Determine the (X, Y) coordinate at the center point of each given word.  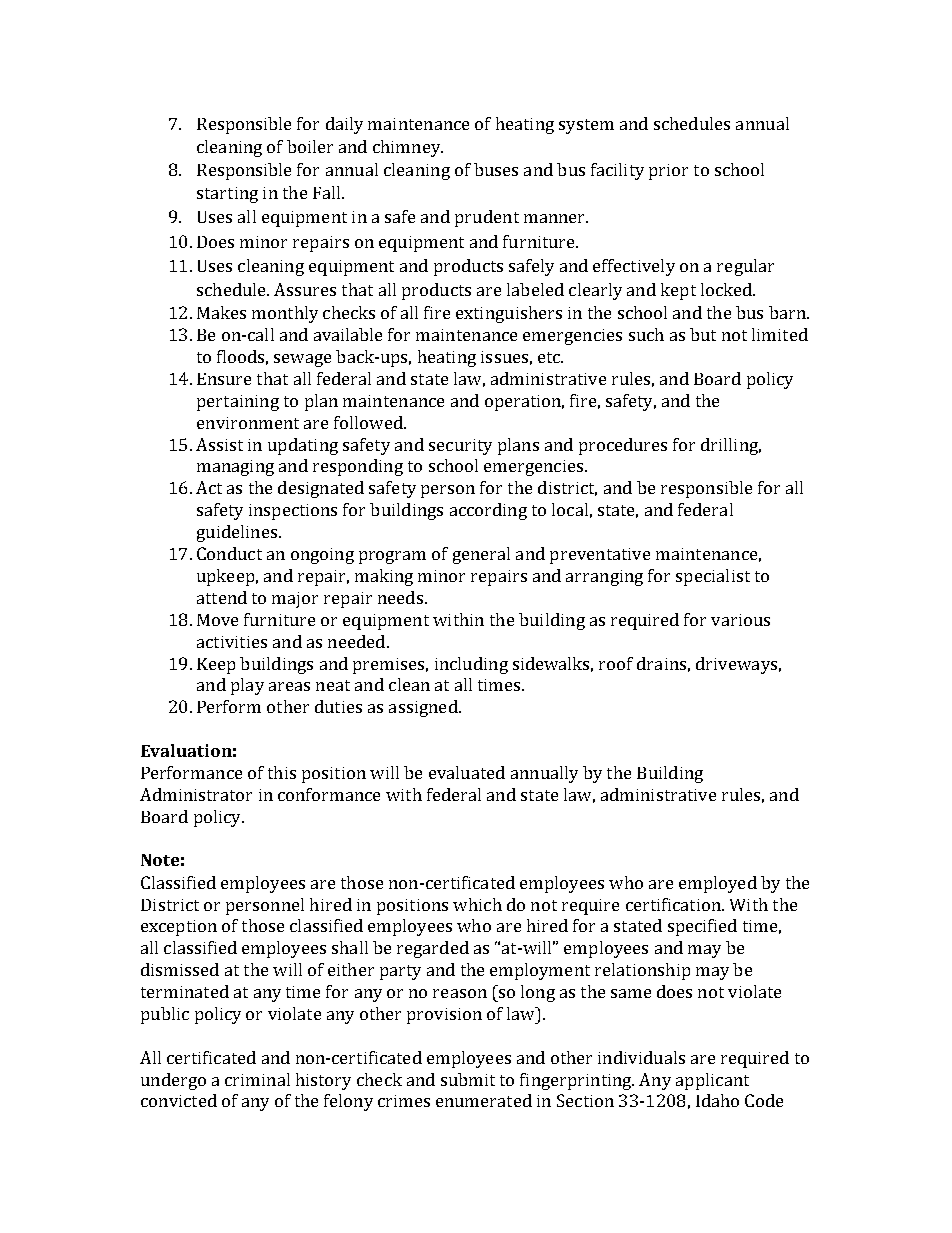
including (471, 665)
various (740, 620)
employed (718, 884)
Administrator (196, 794)
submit (468, 1079)
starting (227, 195)
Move (217, 620)
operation (524, 403)
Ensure (224, 379)
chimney (408, 148)
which (477, 904)
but (703, 334)
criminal (257, 1079)
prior (668, 172)
